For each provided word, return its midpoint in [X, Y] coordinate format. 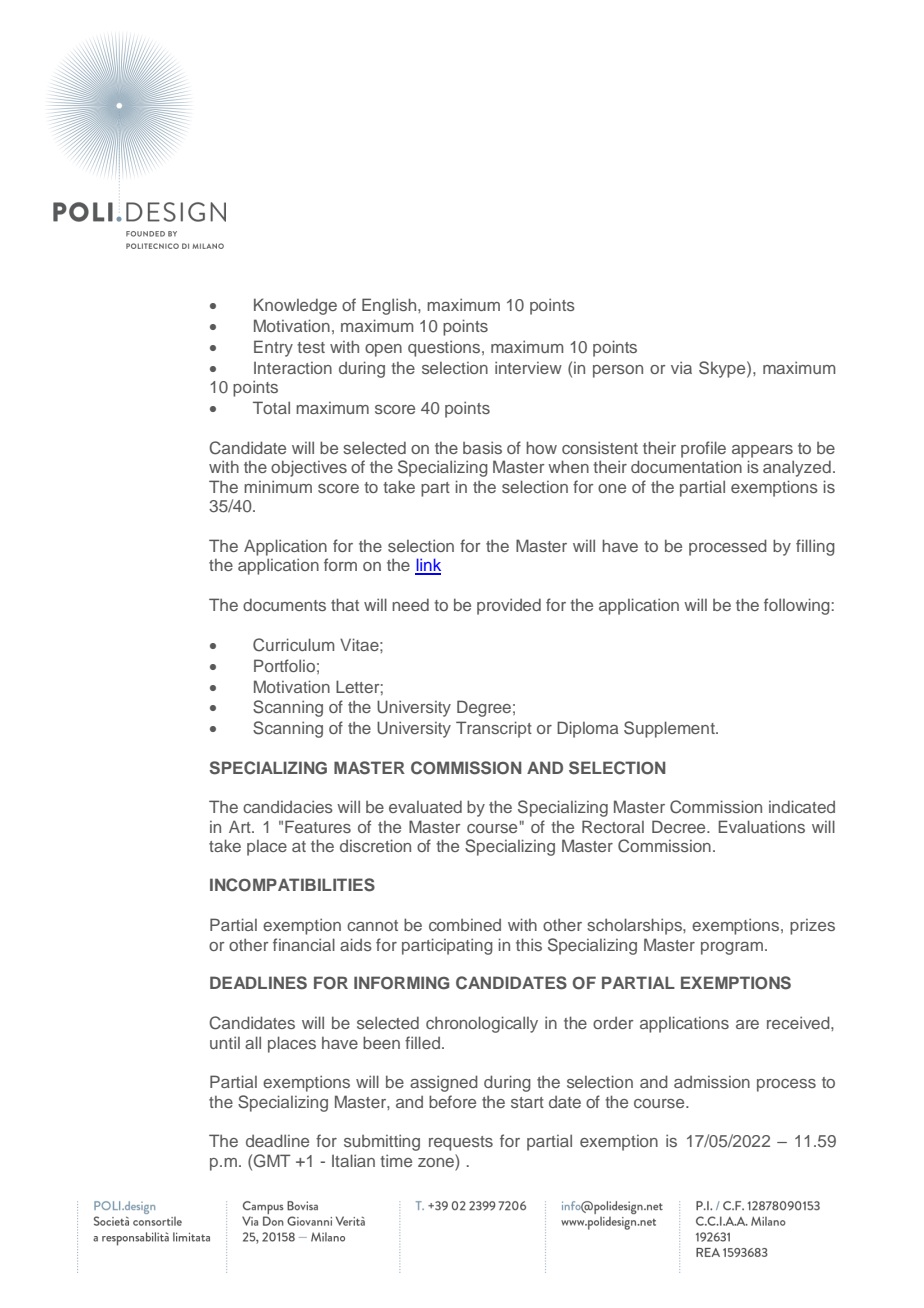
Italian [353, 1160]
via [681, 367]
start [527, 1102]
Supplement [670, 729]
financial [304, 944]
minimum [278, 486]
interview [528, 367]
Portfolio [284, 665]
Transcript [494, 729]
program [732, 948]
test [311, 347]
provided [509, 606]
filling [815, 547]
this [529, 944]
